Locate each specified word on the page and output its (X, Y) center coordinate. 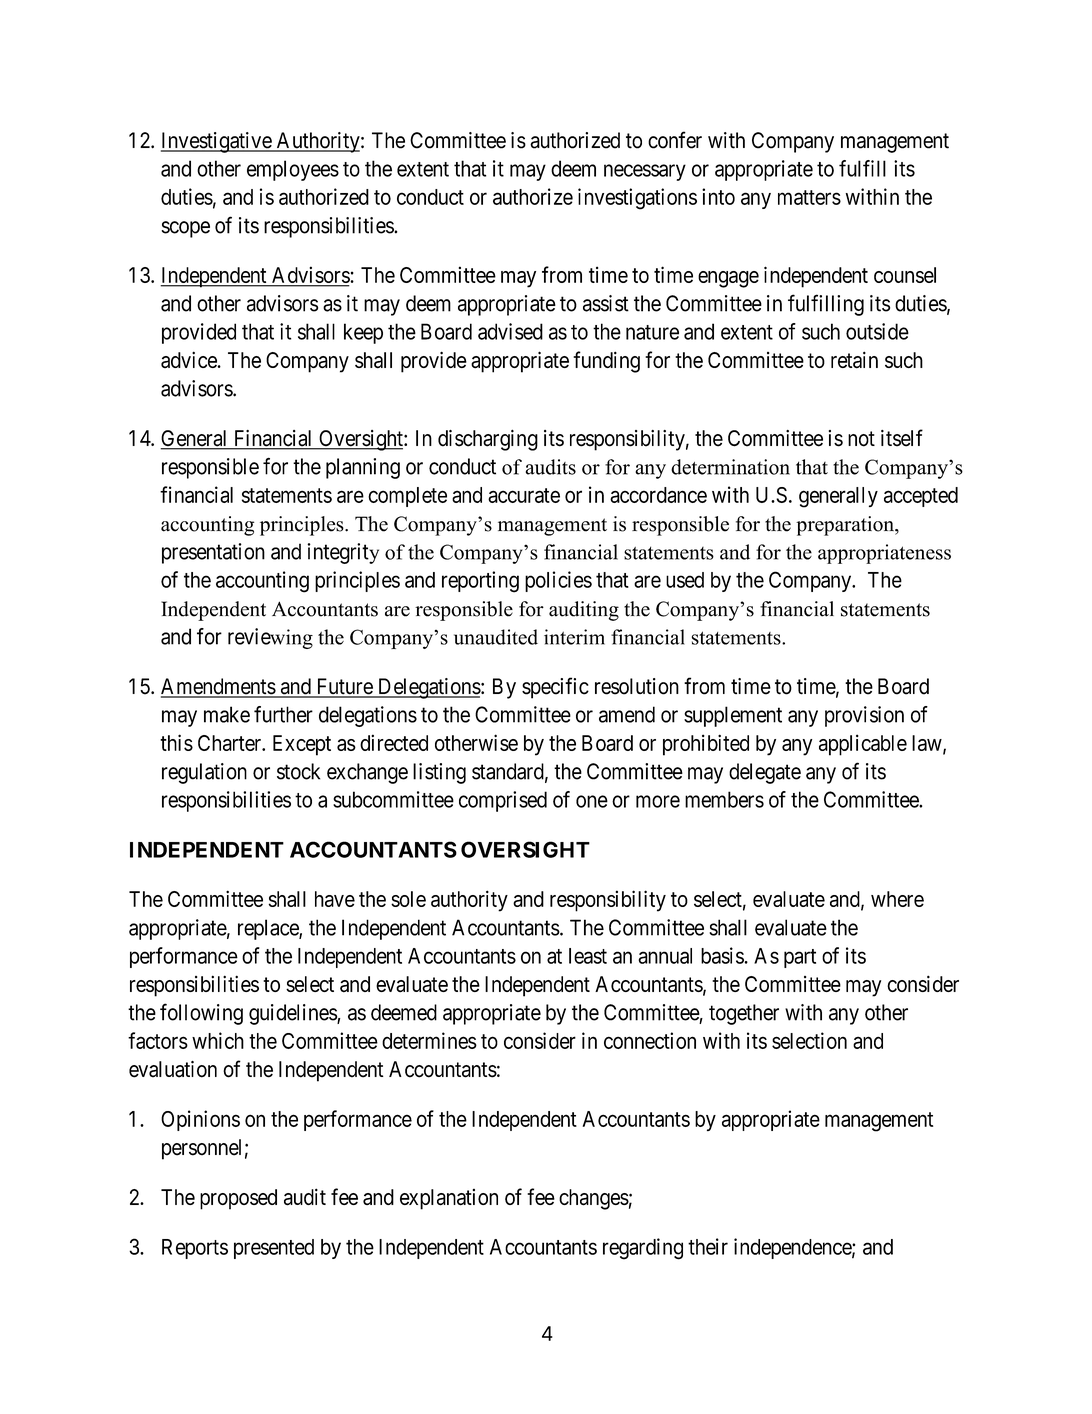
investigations (637, 199)
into (718, 196)
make (227, 714)
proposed (238, 1199)
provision (864, 716)
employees (293, 170)
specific (555, 688)
